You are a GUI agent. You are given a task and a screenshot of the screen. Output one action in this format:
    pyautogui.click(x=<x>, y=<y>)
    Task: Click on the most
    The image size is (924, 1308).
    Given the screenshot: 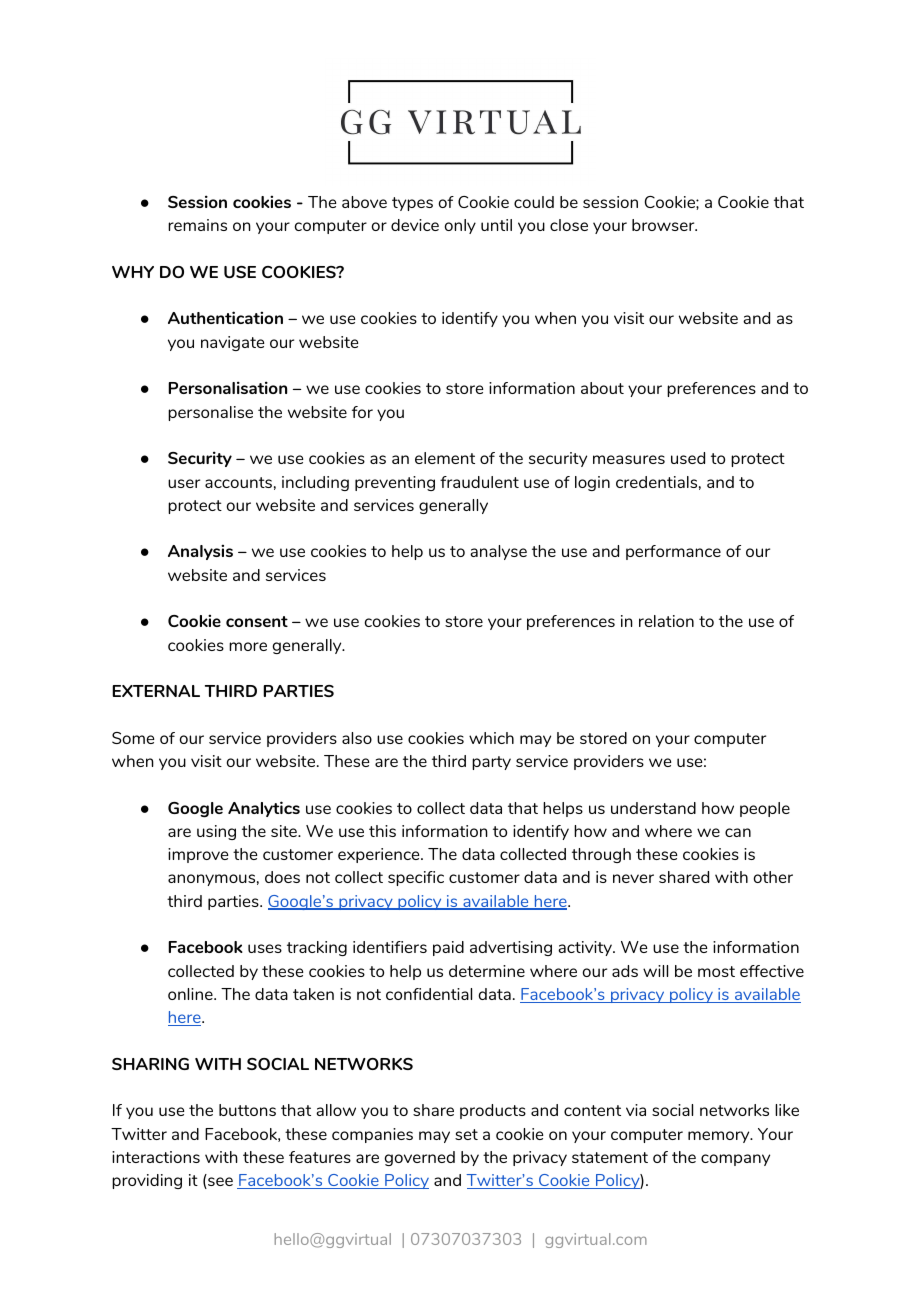 What is the action you would take?
    pyautogui.click(x=716, y=971)
